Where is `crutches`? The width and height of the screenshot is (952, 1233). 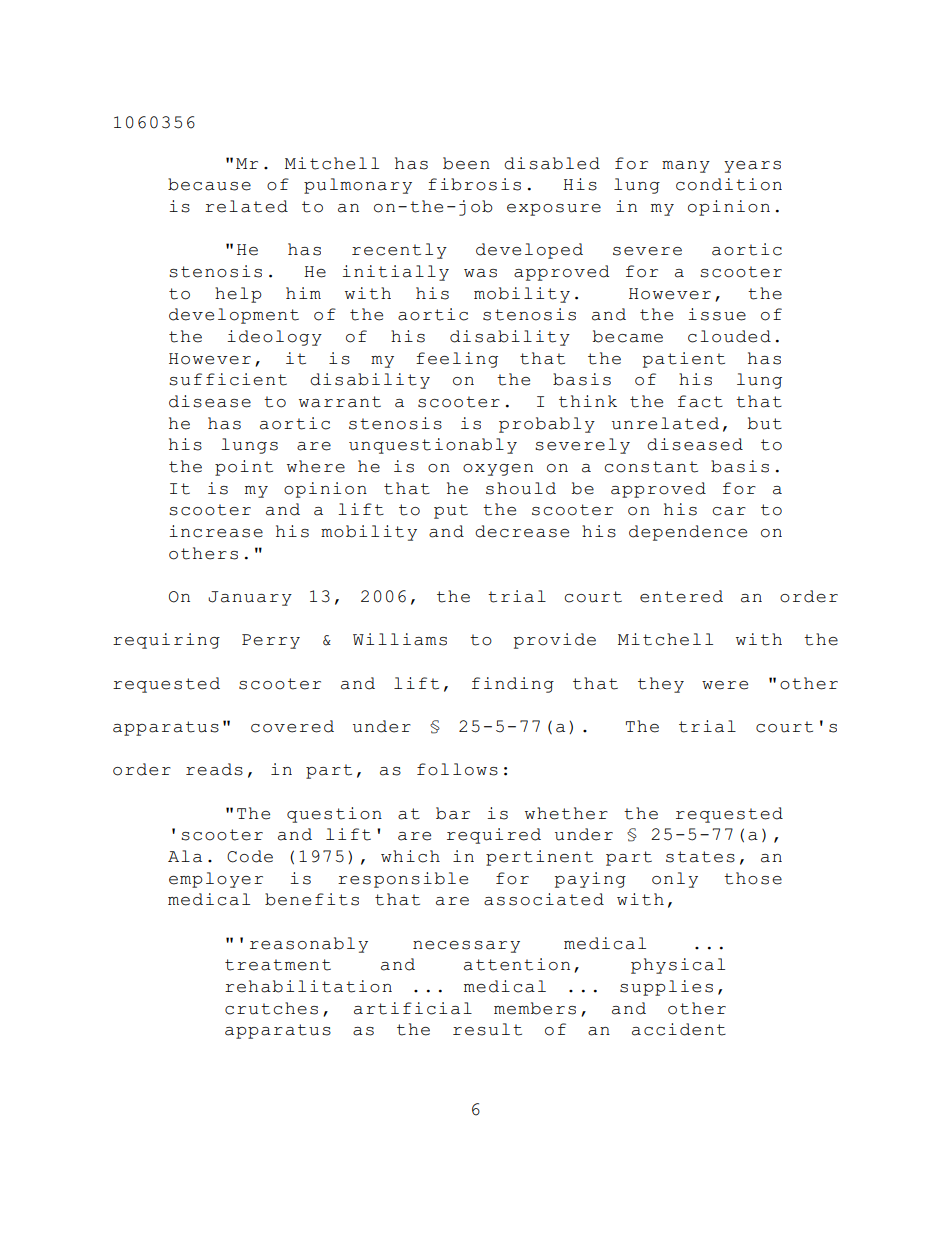
crutches is located at coordinates (271, 1008).
